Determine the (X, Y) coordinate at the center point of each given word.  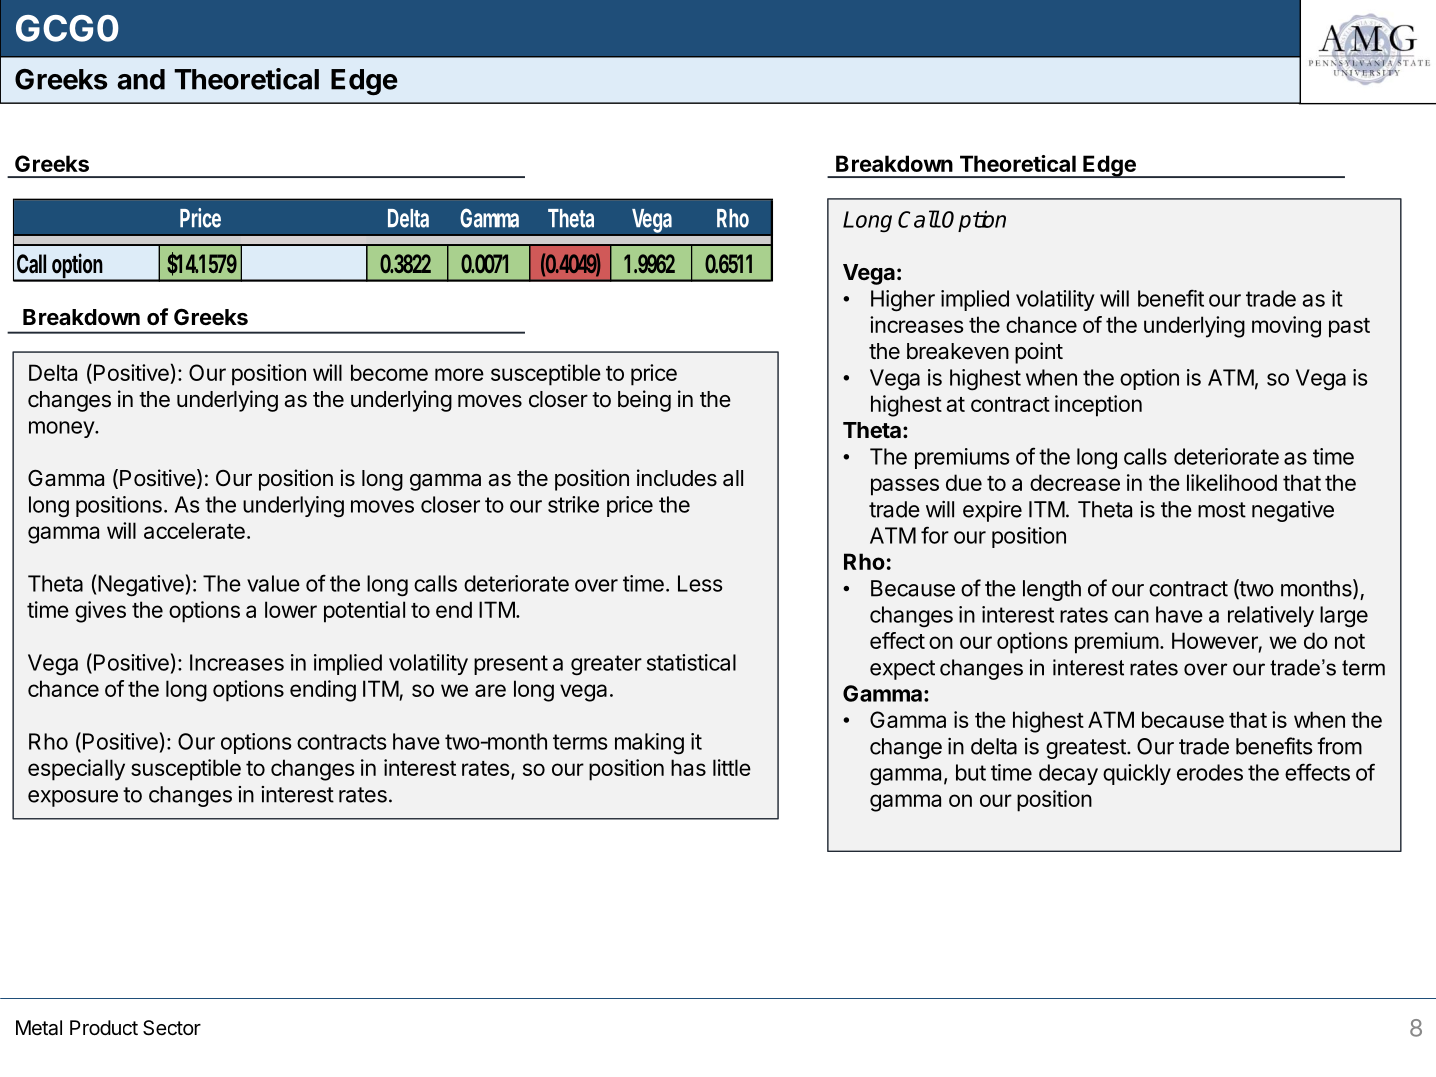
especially (76, 770)
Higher (903, 301)
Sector (172, 1028)
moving (1286, 327)
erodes (1210, 772)
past (1349, 328)
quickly (1137, 774)
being (644, 401)
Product (104, 1028)
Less (700, 583)
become (389, 372)
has (688, 767)
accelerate (194, 530)
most (1222, 510)
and (141, 79)
